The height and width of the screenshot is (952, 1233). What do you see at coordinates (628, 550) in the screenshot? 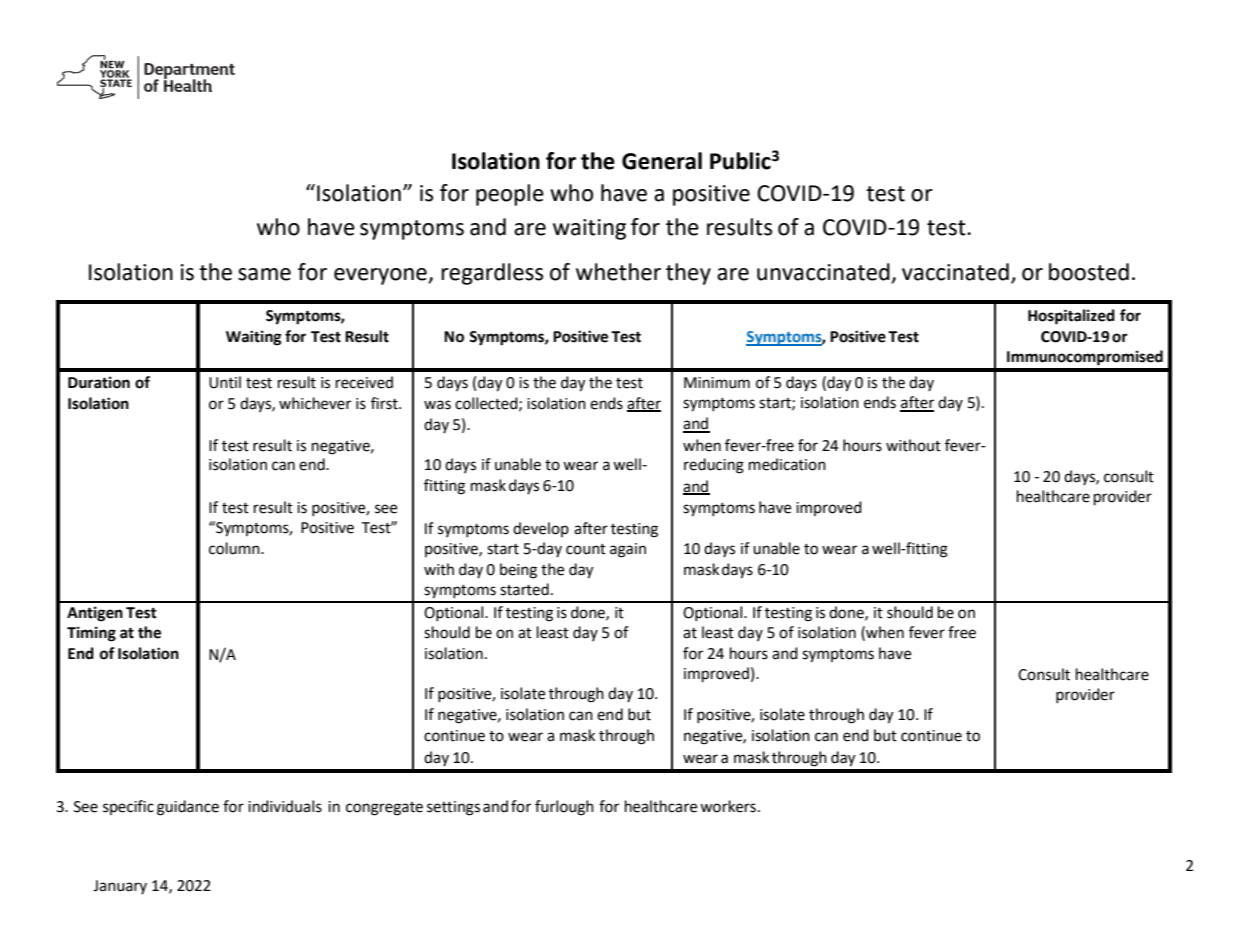
I see `again` at bounding box center [628, 550].
